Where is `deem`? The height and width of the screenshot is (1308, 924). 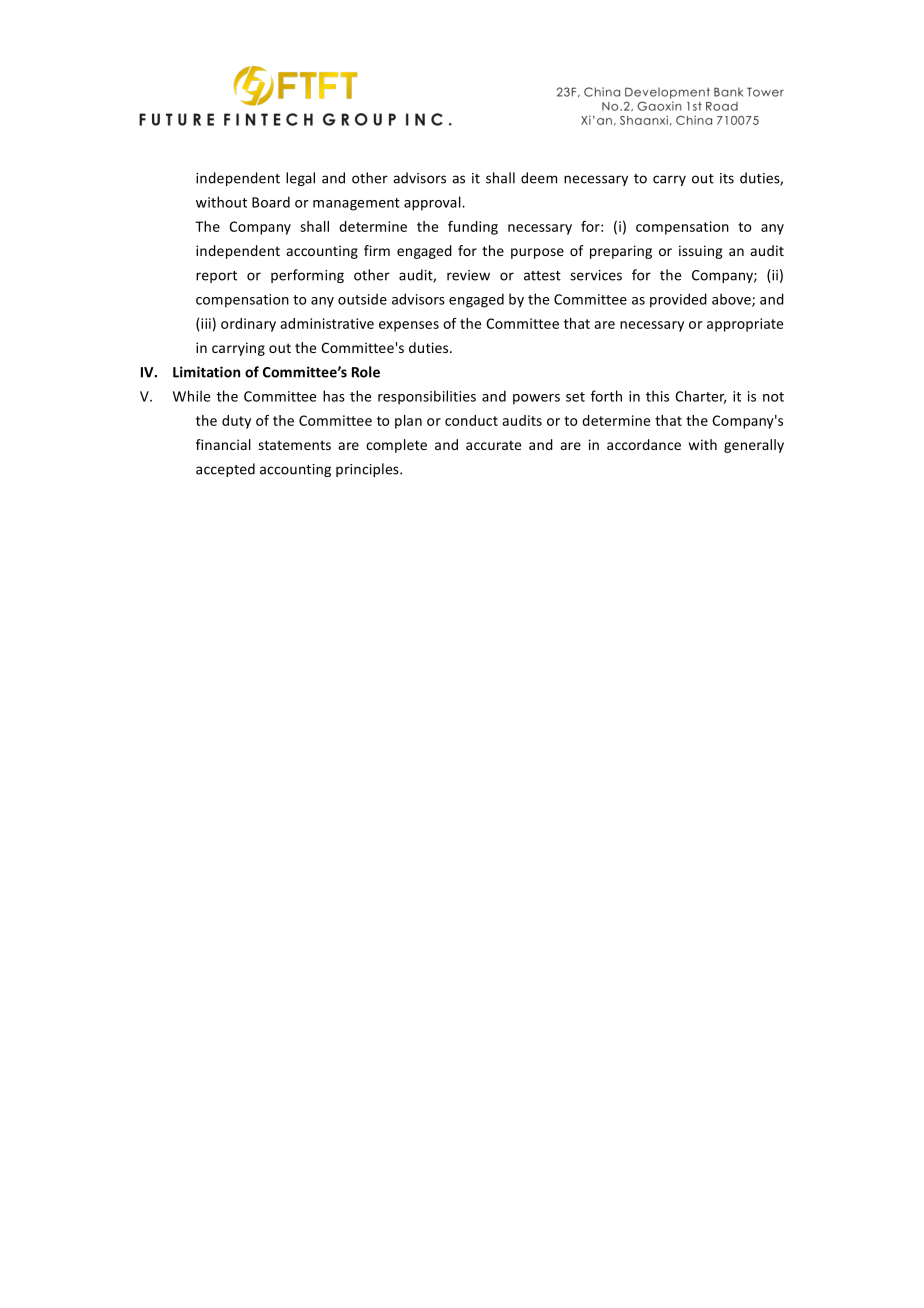
deem is located at coordinates (539, 178).
